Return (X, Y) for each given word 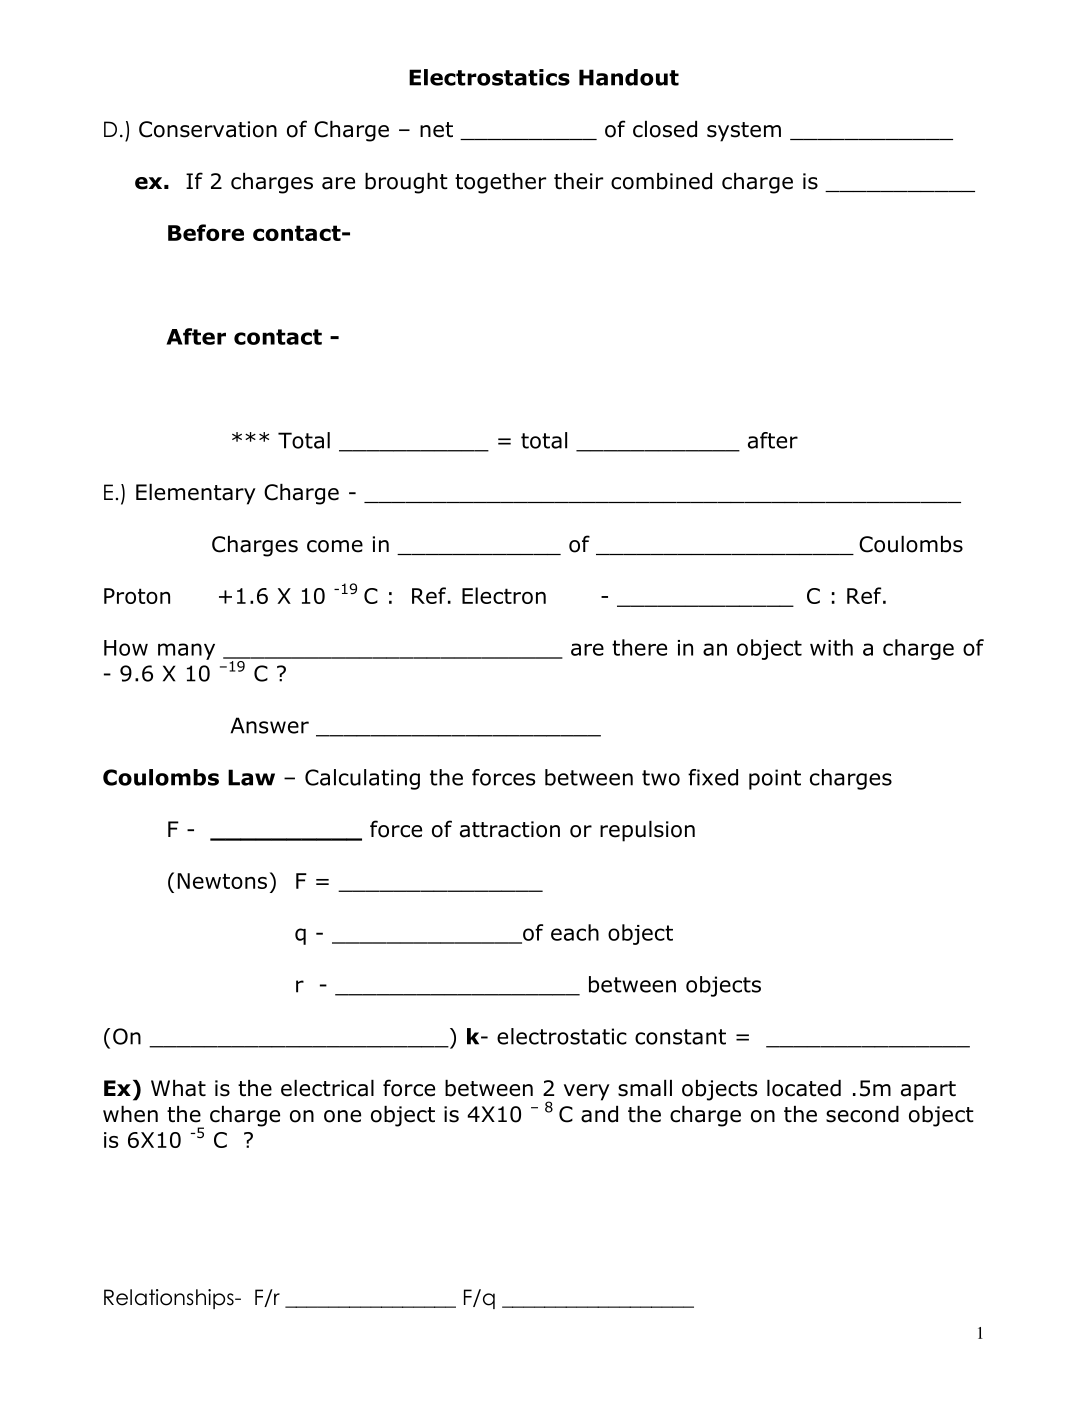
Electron (504, 595)
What (178, 1088)
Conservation (208, 129)
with (831, 647)
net (436, 130)
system (744, 132)
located (804, 1088)
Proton (137, 596)
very (587, 1092)
